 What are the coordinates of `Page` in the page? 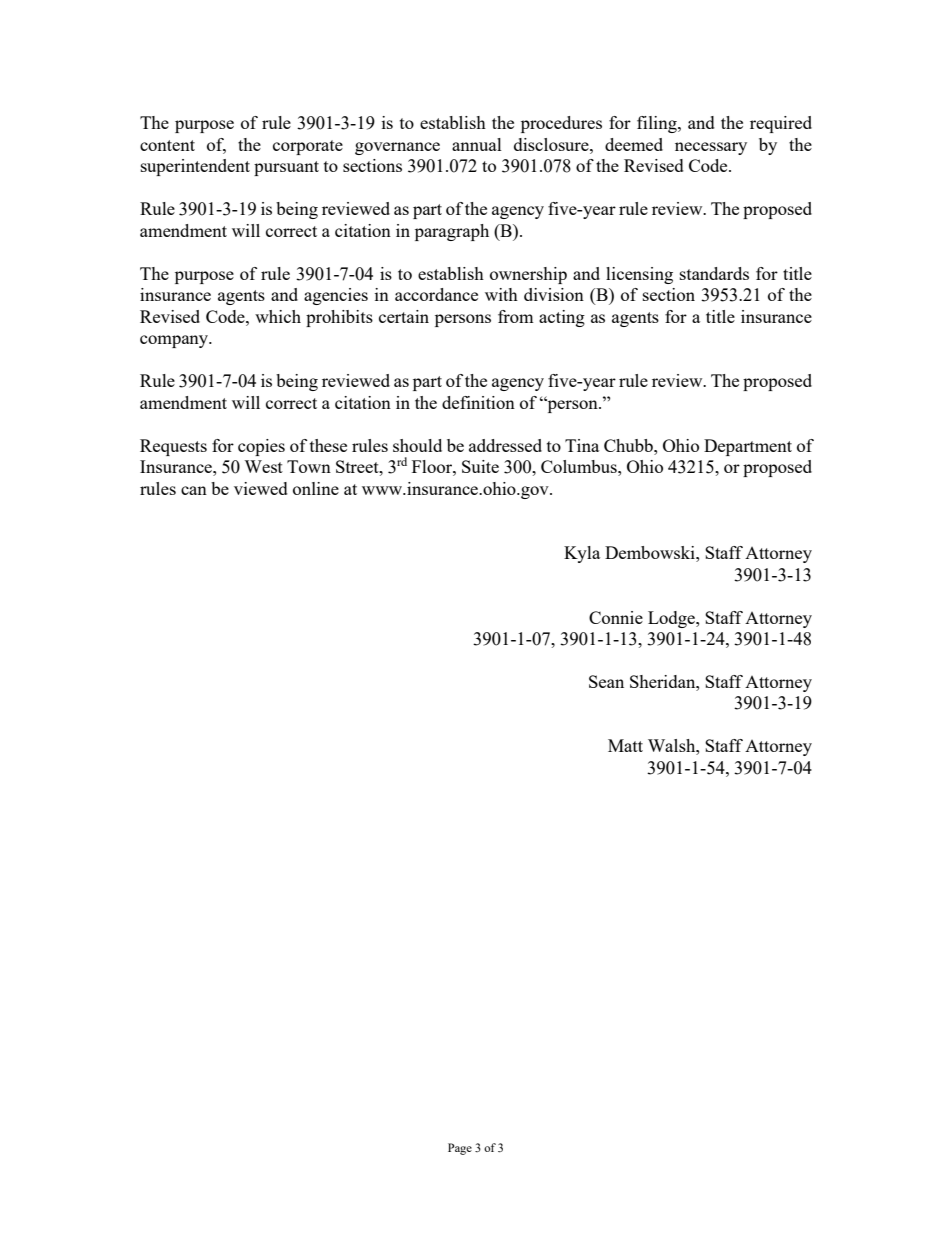 It's located at (460, 1149).
